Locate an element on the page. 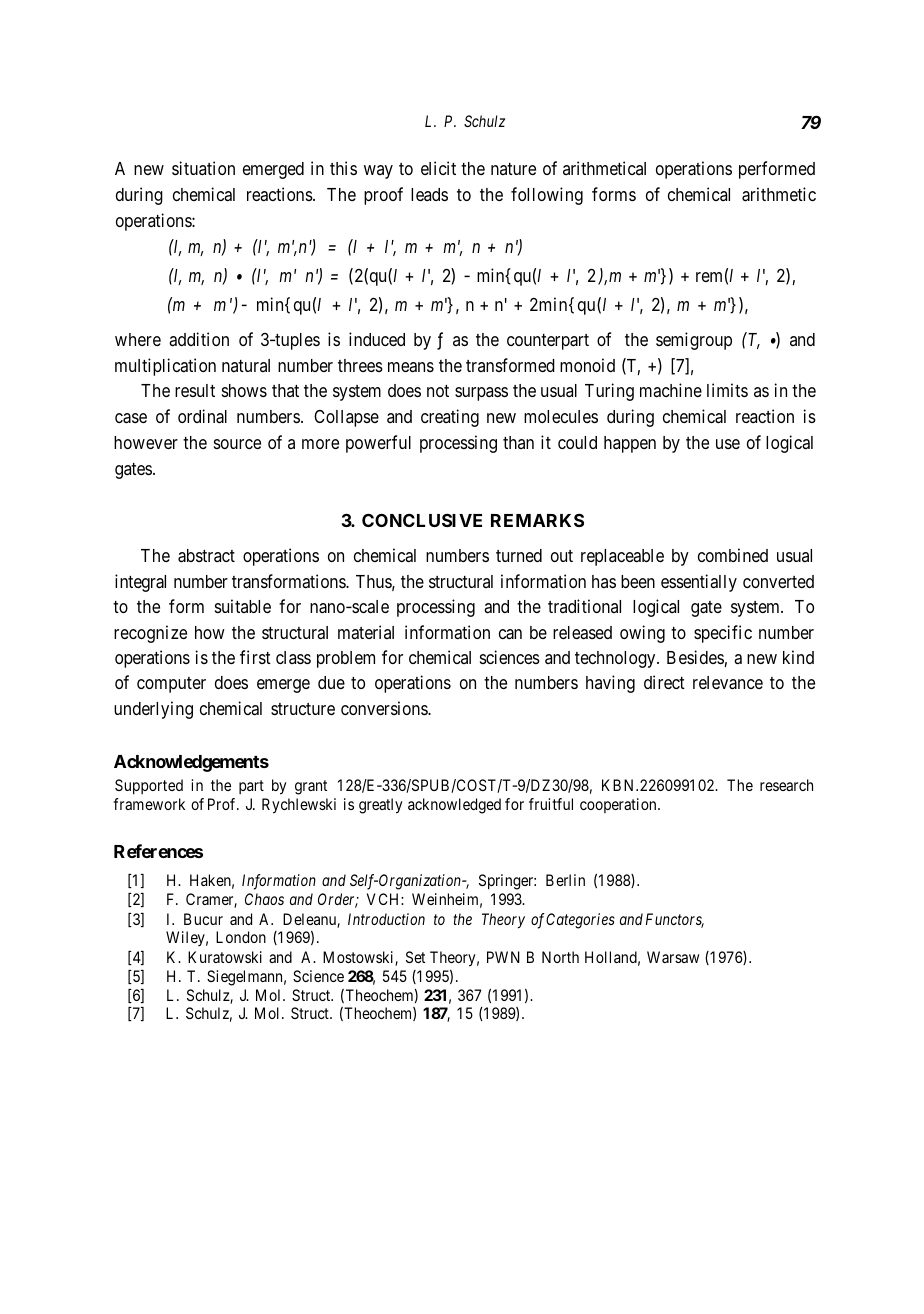 The height and width of the image is (1314, 924). leads is located at coordinates (429, 194).
